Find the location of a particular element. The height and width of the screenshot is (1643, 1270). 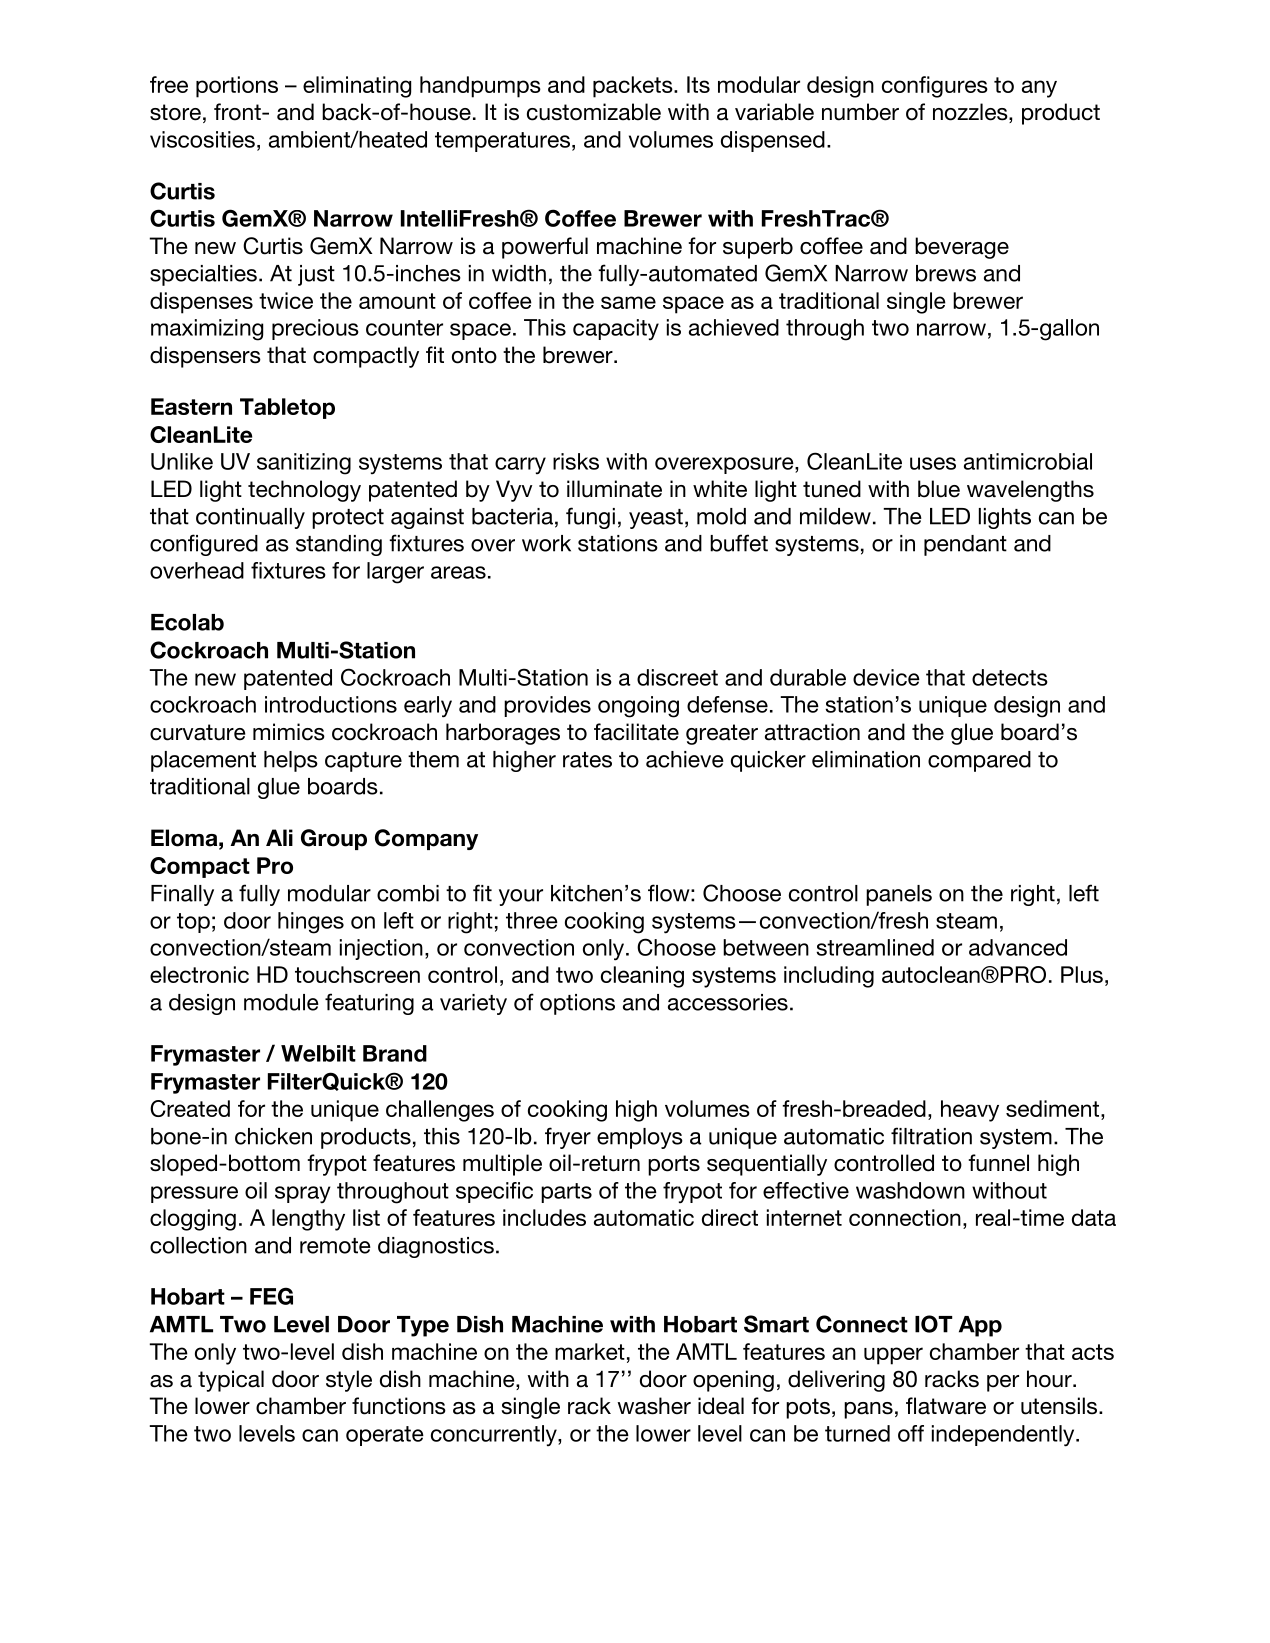

typical is located at coordinates (231, 1381).
